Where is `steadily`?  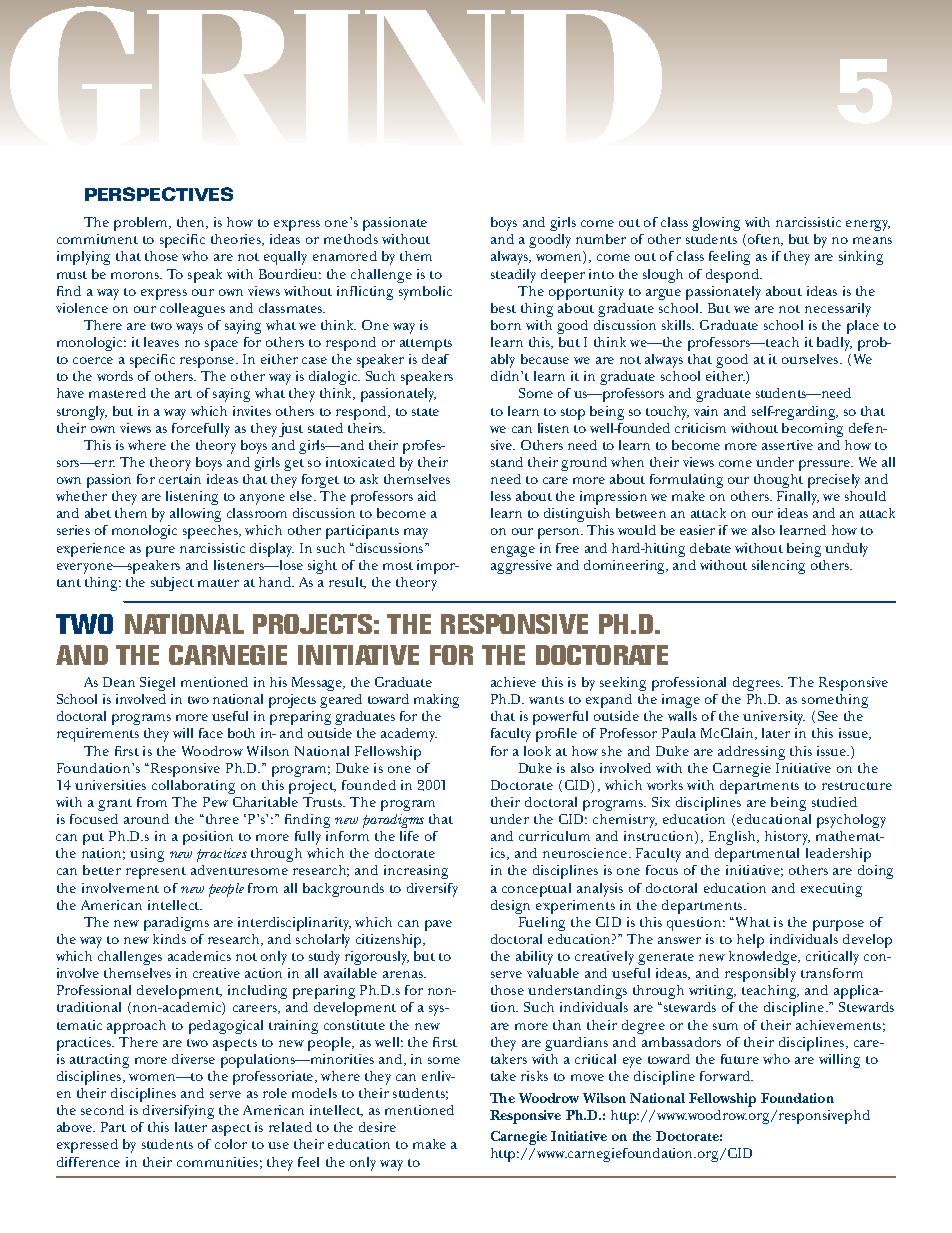
steadily is located at coordinates (513, 276).
